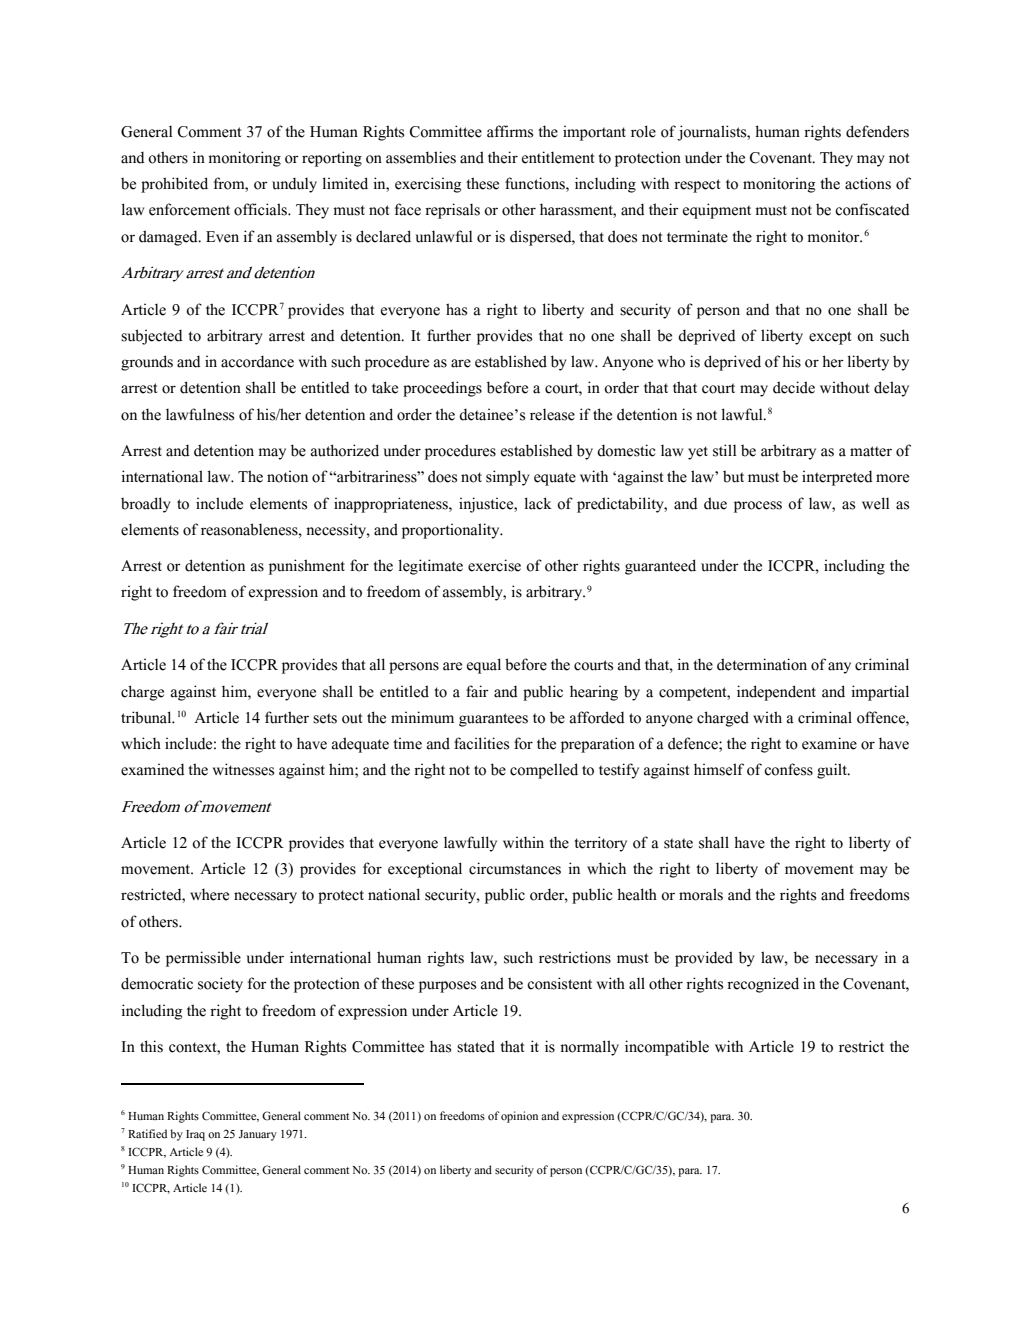 The height and width of the document is (1334, 1031). I want to click on unduly, so click(294, 185).
